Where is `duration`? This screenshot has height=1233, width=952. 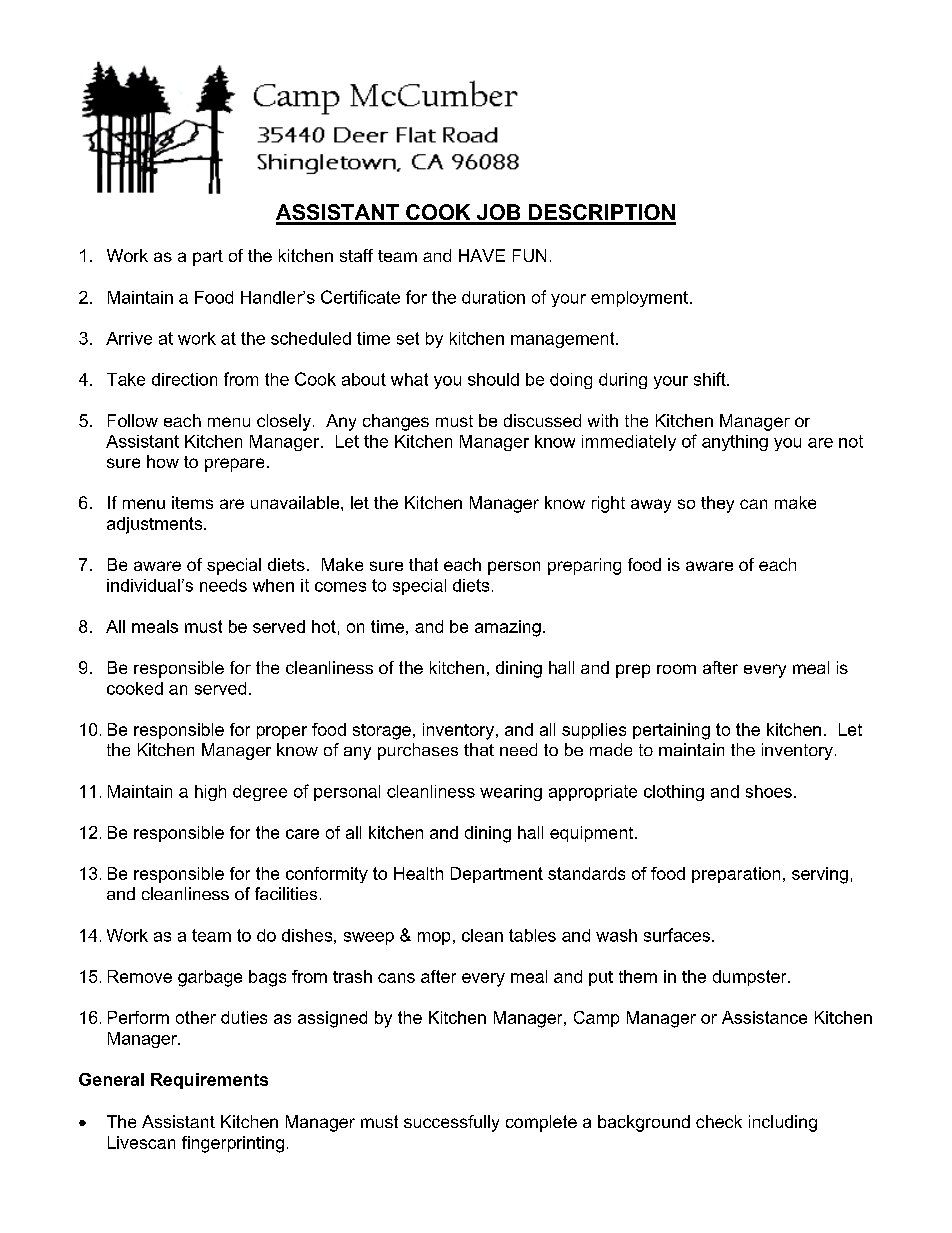
duration is located at coordinates (493, 297).
